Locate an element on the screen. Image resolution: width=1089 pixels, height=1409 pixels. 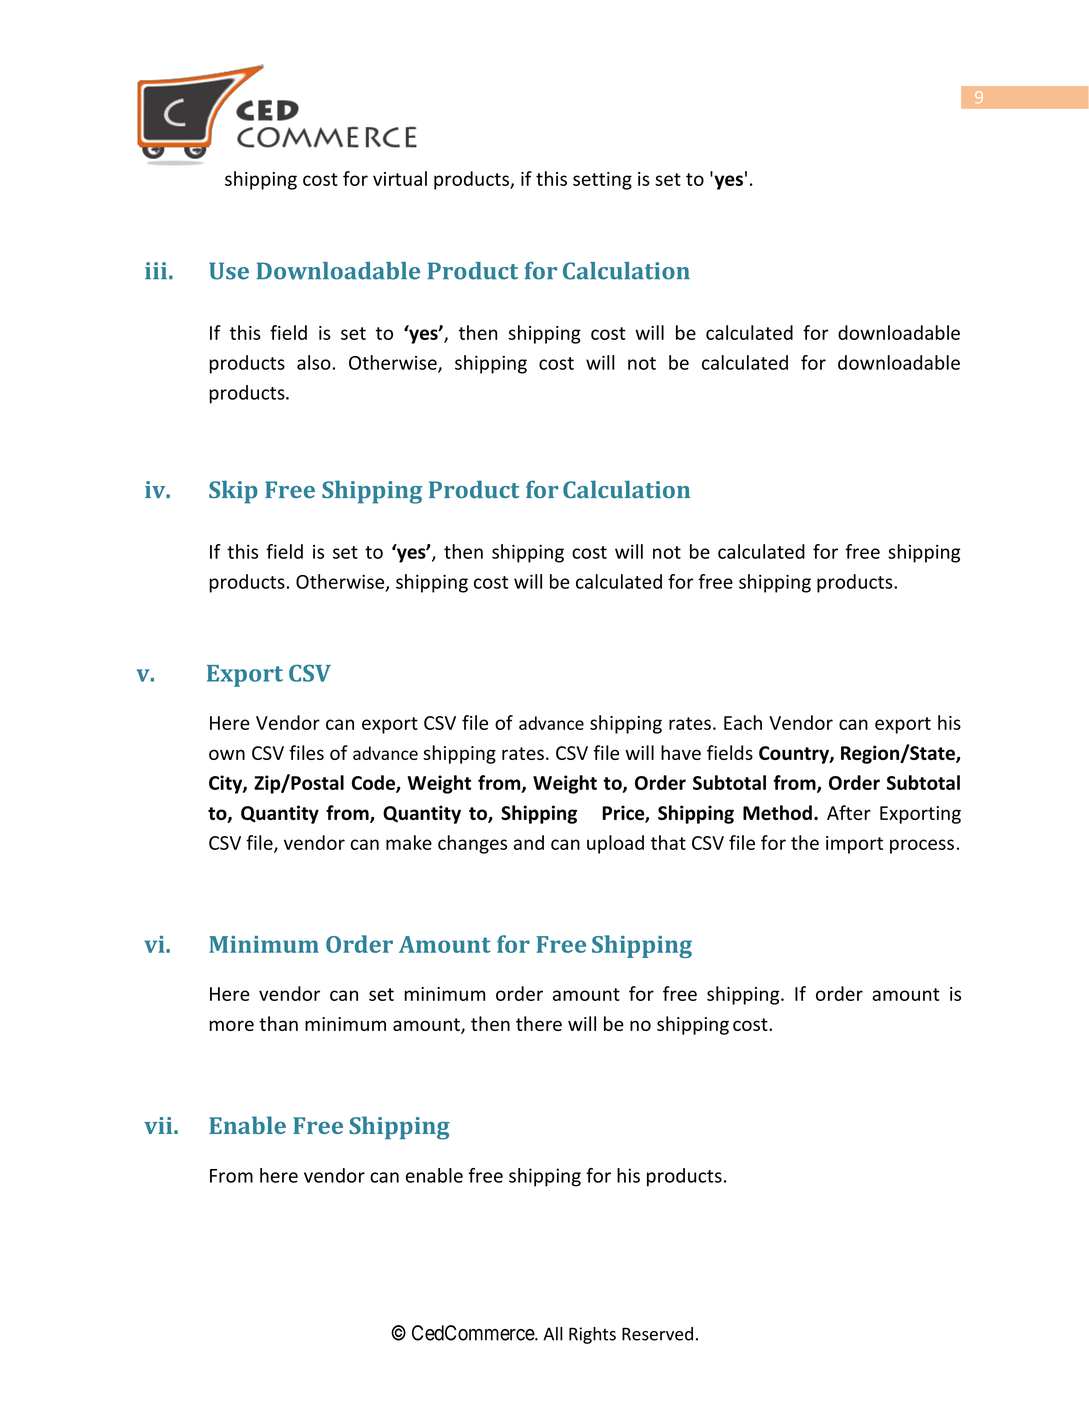
more is located at coordinates (231, 1025).
